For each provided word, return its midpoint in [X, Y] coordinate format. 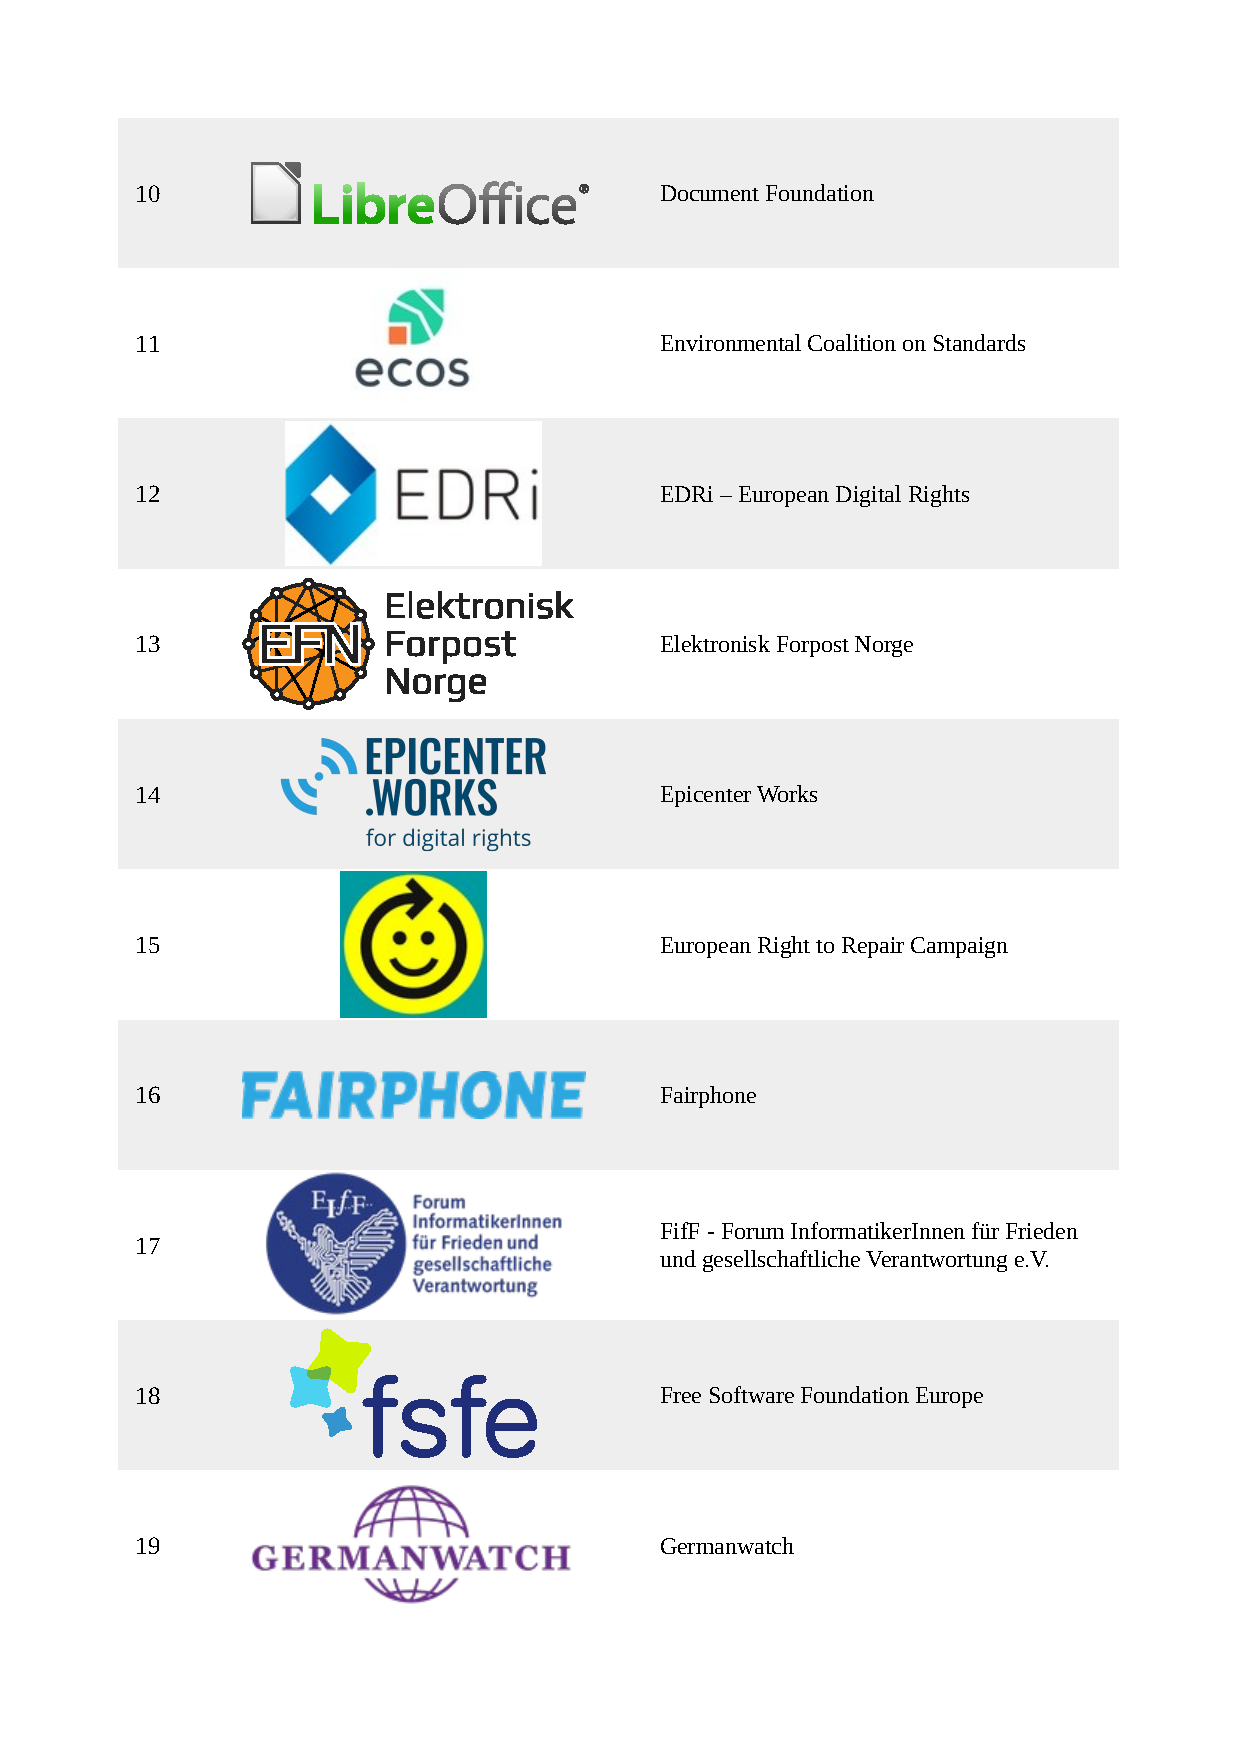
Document [710, 193]
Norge [884, 646]
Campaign [959, 947]
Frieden [1042, 1230]
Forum [753, 1231]
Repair [873, 947]
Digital [868, 496]
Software [752, 1394]
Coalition [852, 342]
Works [787, 793]
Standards [979, 342]
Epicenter [706, 796]
